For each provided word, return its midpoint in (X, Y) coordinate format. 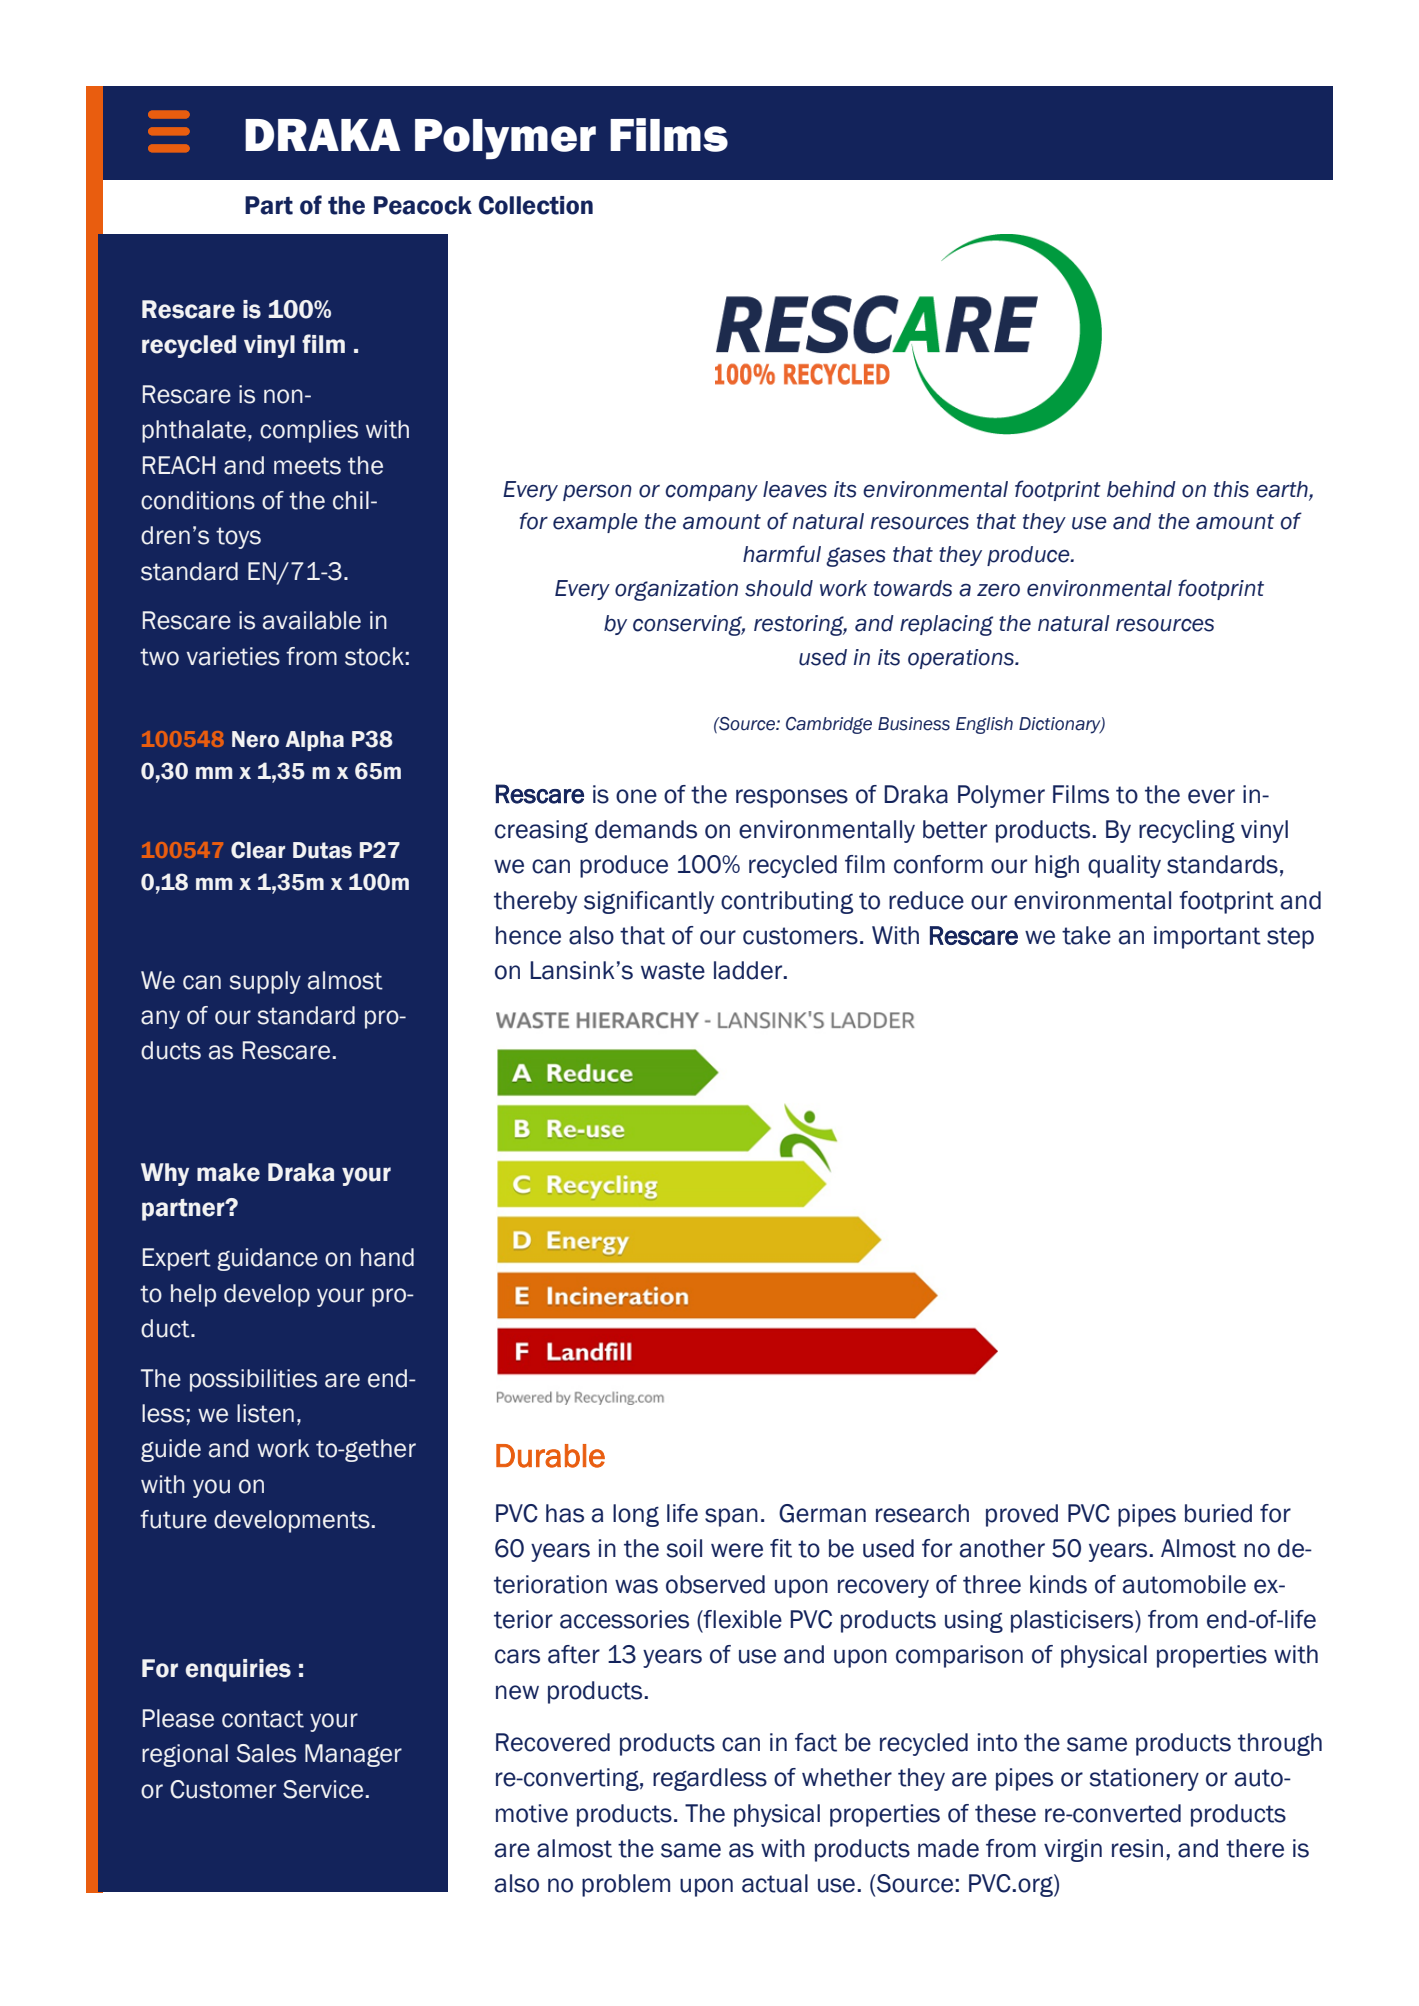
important (1207, 937)
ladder (749, 970)
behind (1141, 489)
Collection (536, 205)
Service (323, 1789)
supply (265, 982)
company (711, 492)
